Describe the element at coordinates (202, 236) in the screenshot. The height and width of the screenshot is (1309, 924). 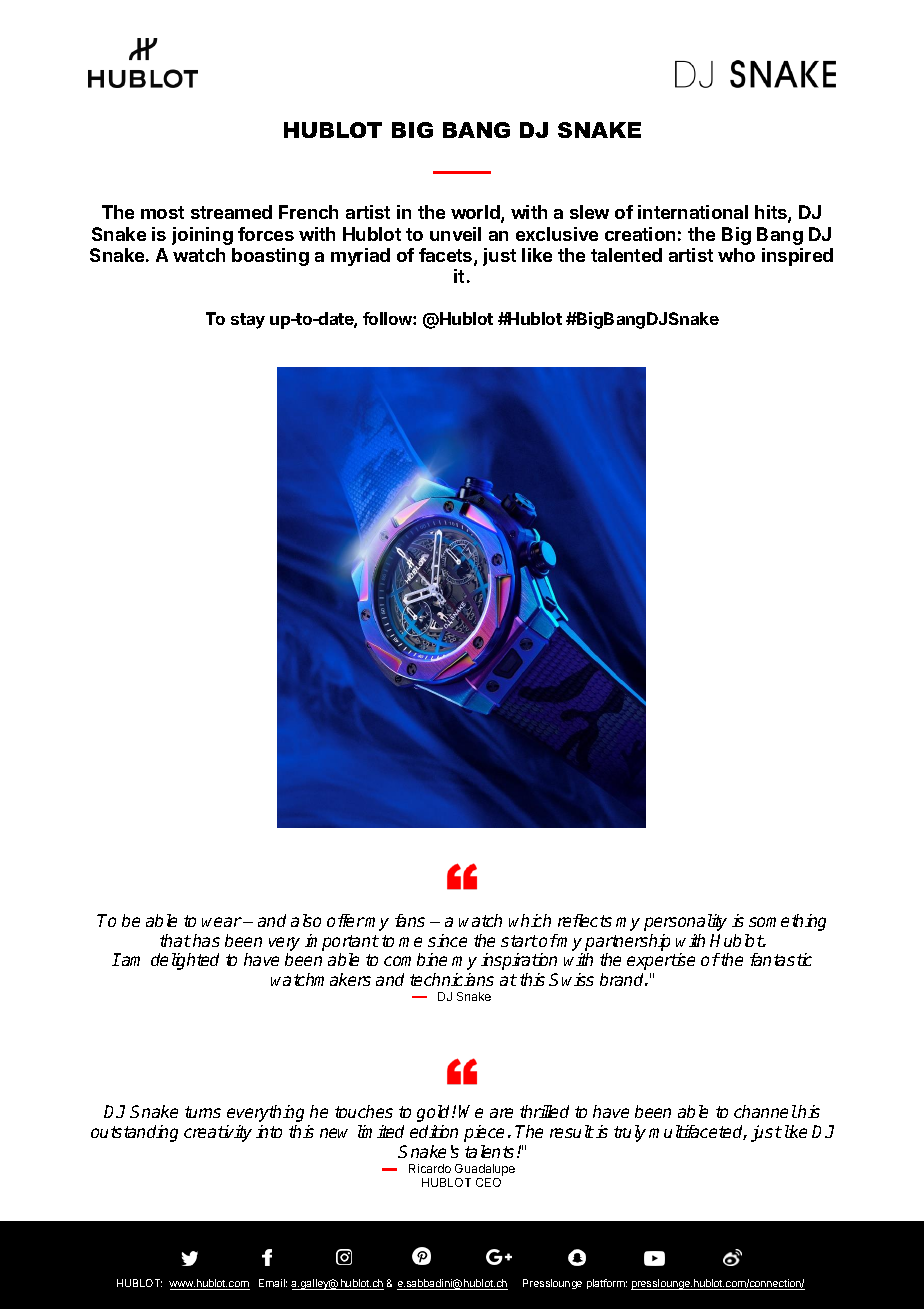
I see `joining` at that location.
